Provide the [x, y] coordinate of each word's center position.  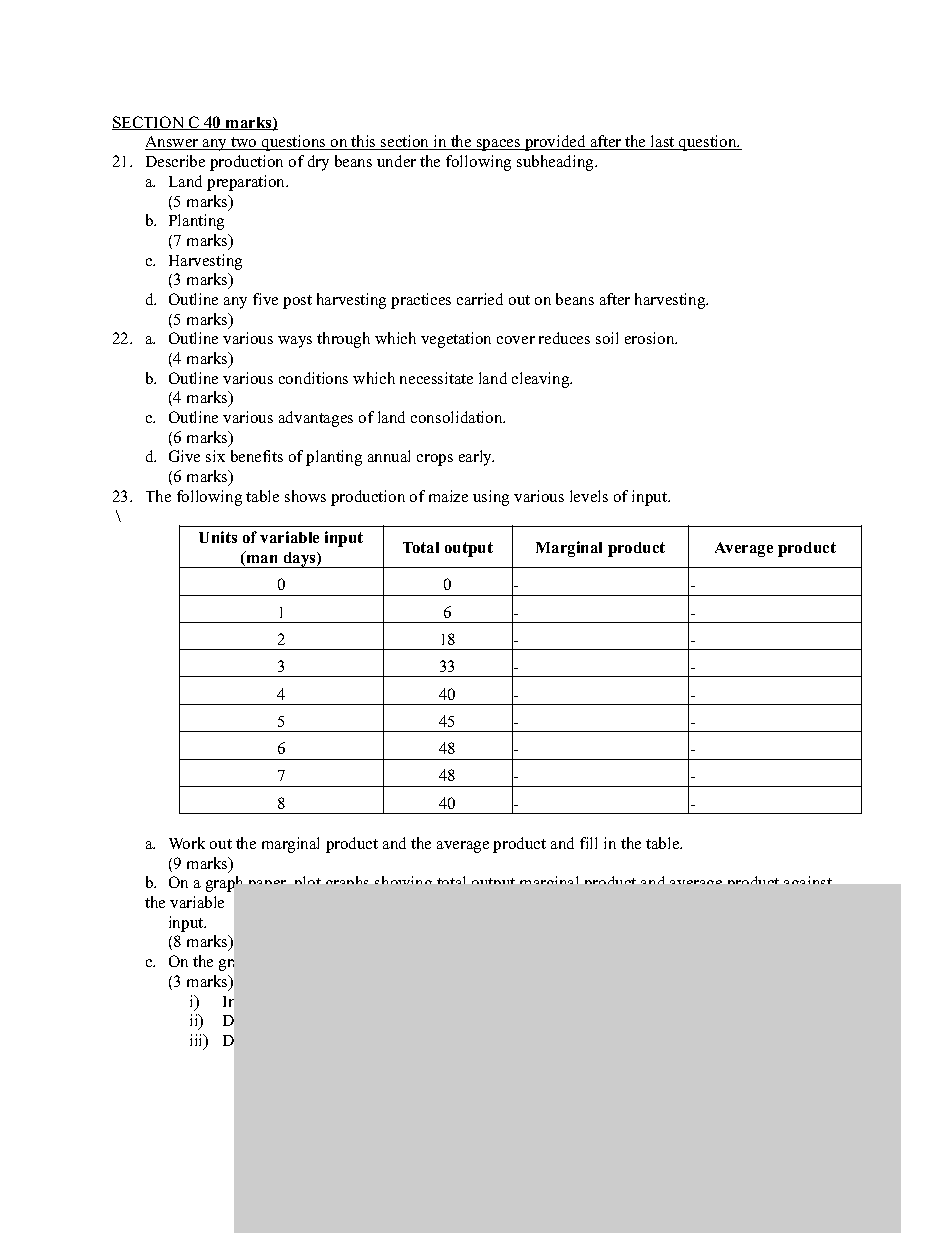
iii [198, 1041]
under [396, 161]
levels [589, 496]
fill [588, 843]
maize [448, 496]
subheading [557, 163]
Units [218, 537]
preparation [247, 183]
